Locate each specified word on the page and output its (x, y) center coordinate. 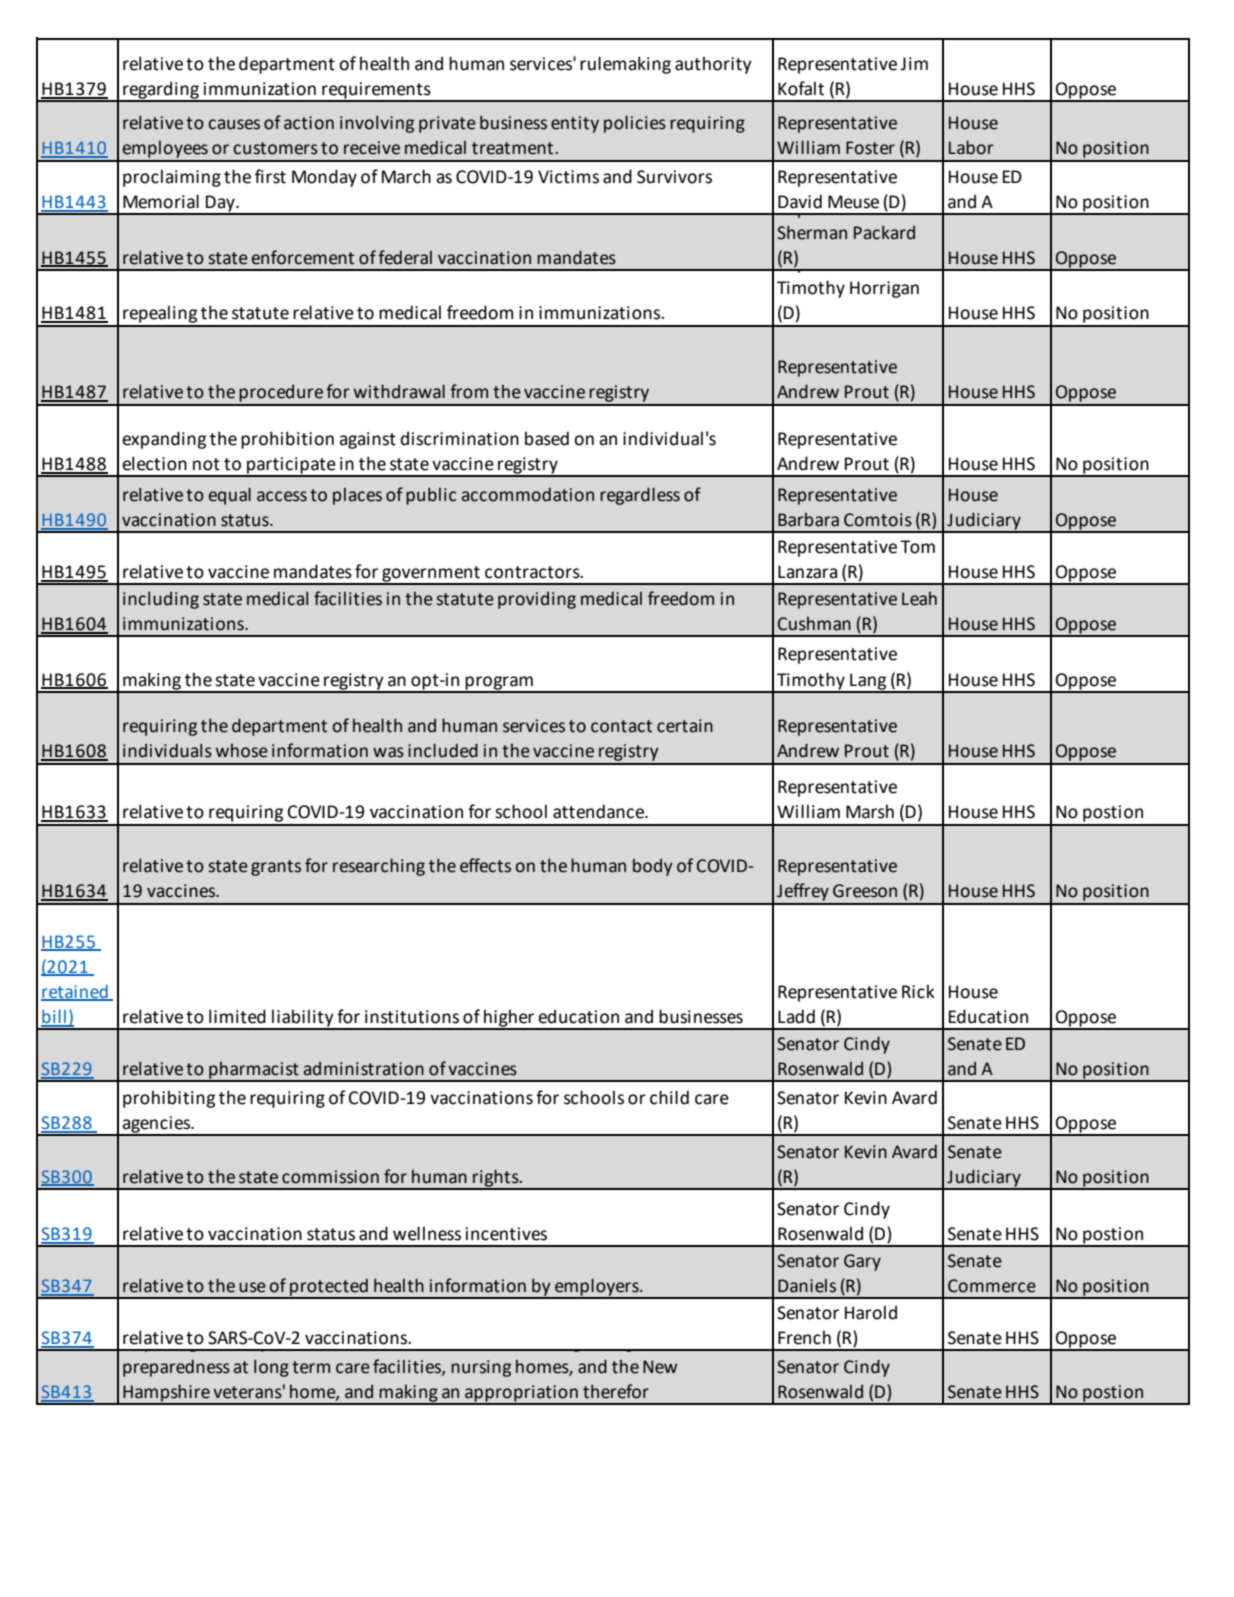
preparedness (176, 1368)
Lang (868, 682)
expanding (164, 440)
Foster (870, 148)
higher (509, 1019)
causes (234, 124)
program (499, 684)
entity (575, 124)
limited (237, 1016)
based (547, 438)
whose (242, 751)
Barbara (808, 520)
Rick (918, 991)
